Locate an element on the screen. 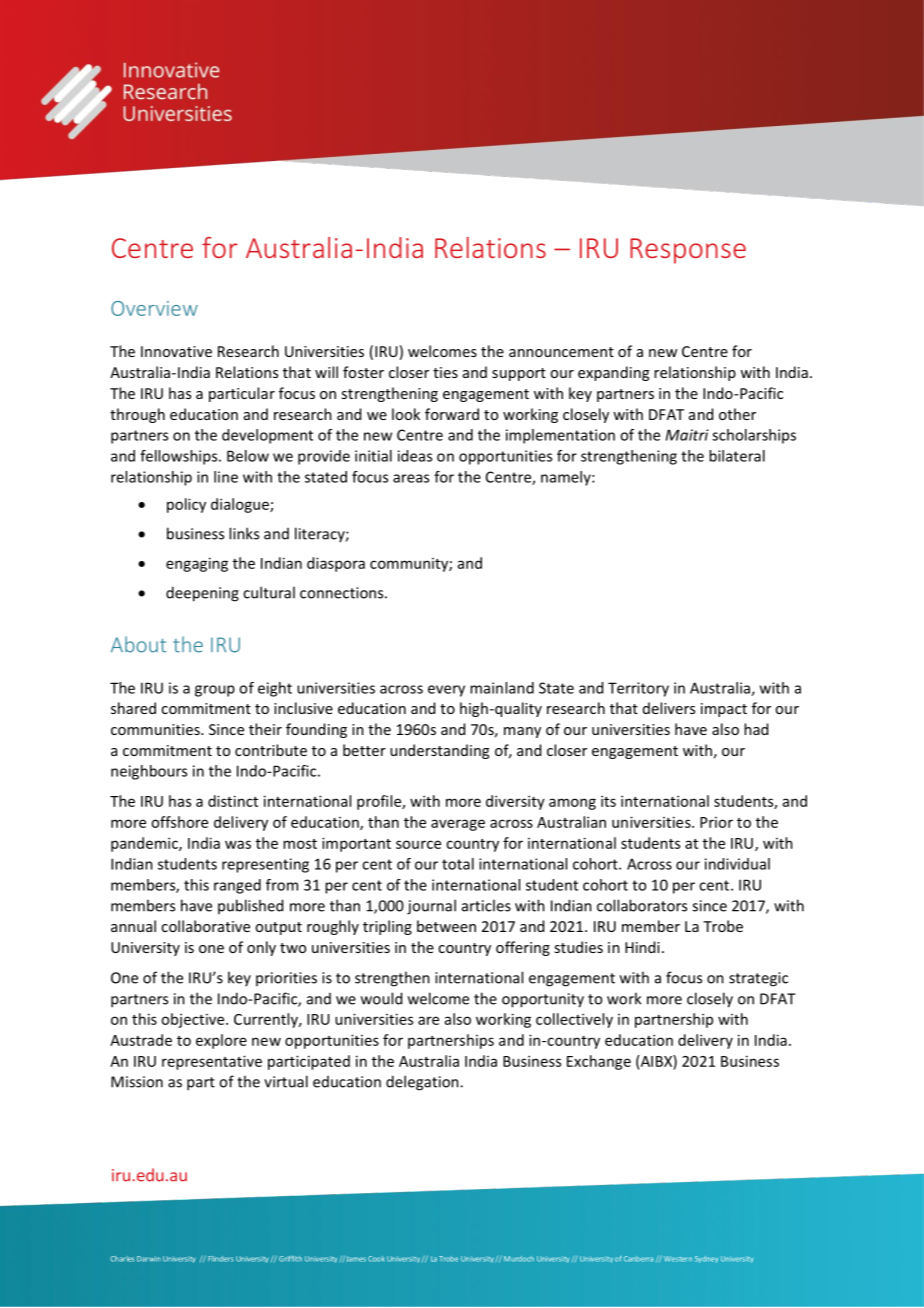 The height and width of the screenshot is (1308, 924). delivers is located at coordinates (669, 708).
